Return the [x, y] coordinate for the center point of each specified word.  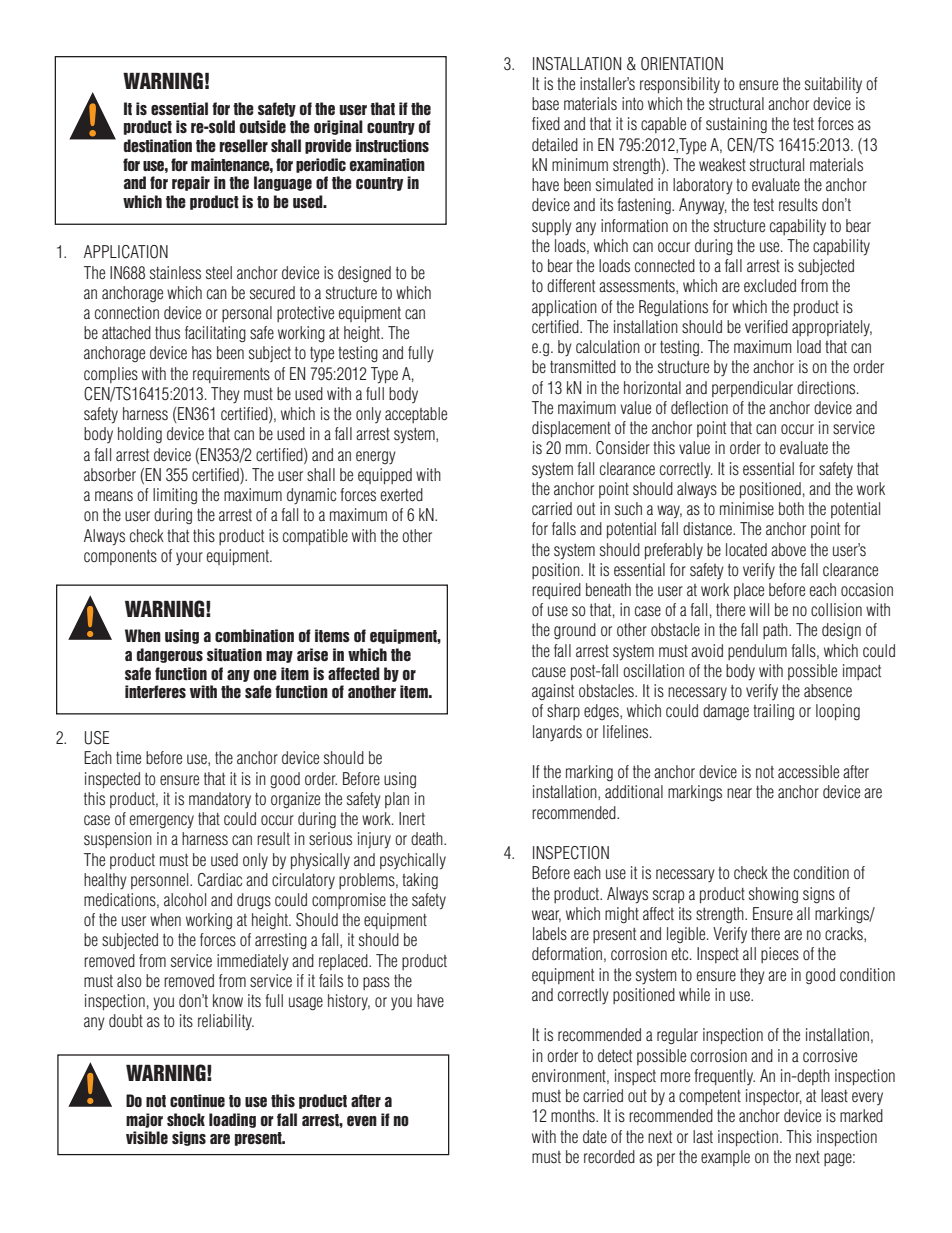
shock [186, 1119]
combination [254, 636]
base [545, 103]
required [556, 591]
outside [263, 127]
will [759, 609]
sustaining [736, 125]
